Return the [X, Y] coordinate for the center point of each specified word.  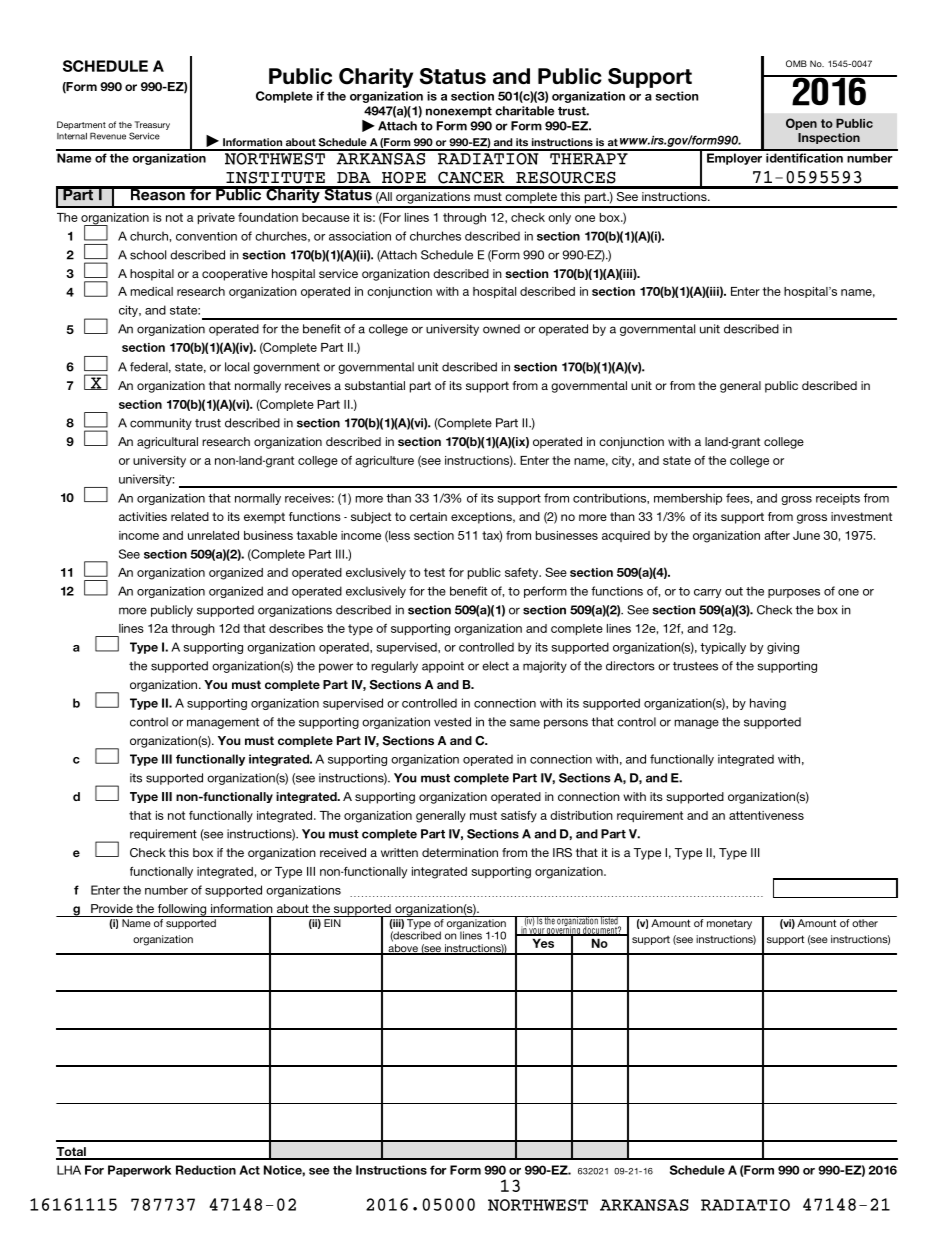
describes [296, 628]
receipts [838, 499]
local [237, 367]
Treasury [152, 125]
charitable [524, 111]
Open [801, 124]
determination [460, 852]
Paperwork [139, 1171]
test [434, 572]
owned [501, 329]
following [182, 910]
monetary [729, 924]
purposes [794, 593]
